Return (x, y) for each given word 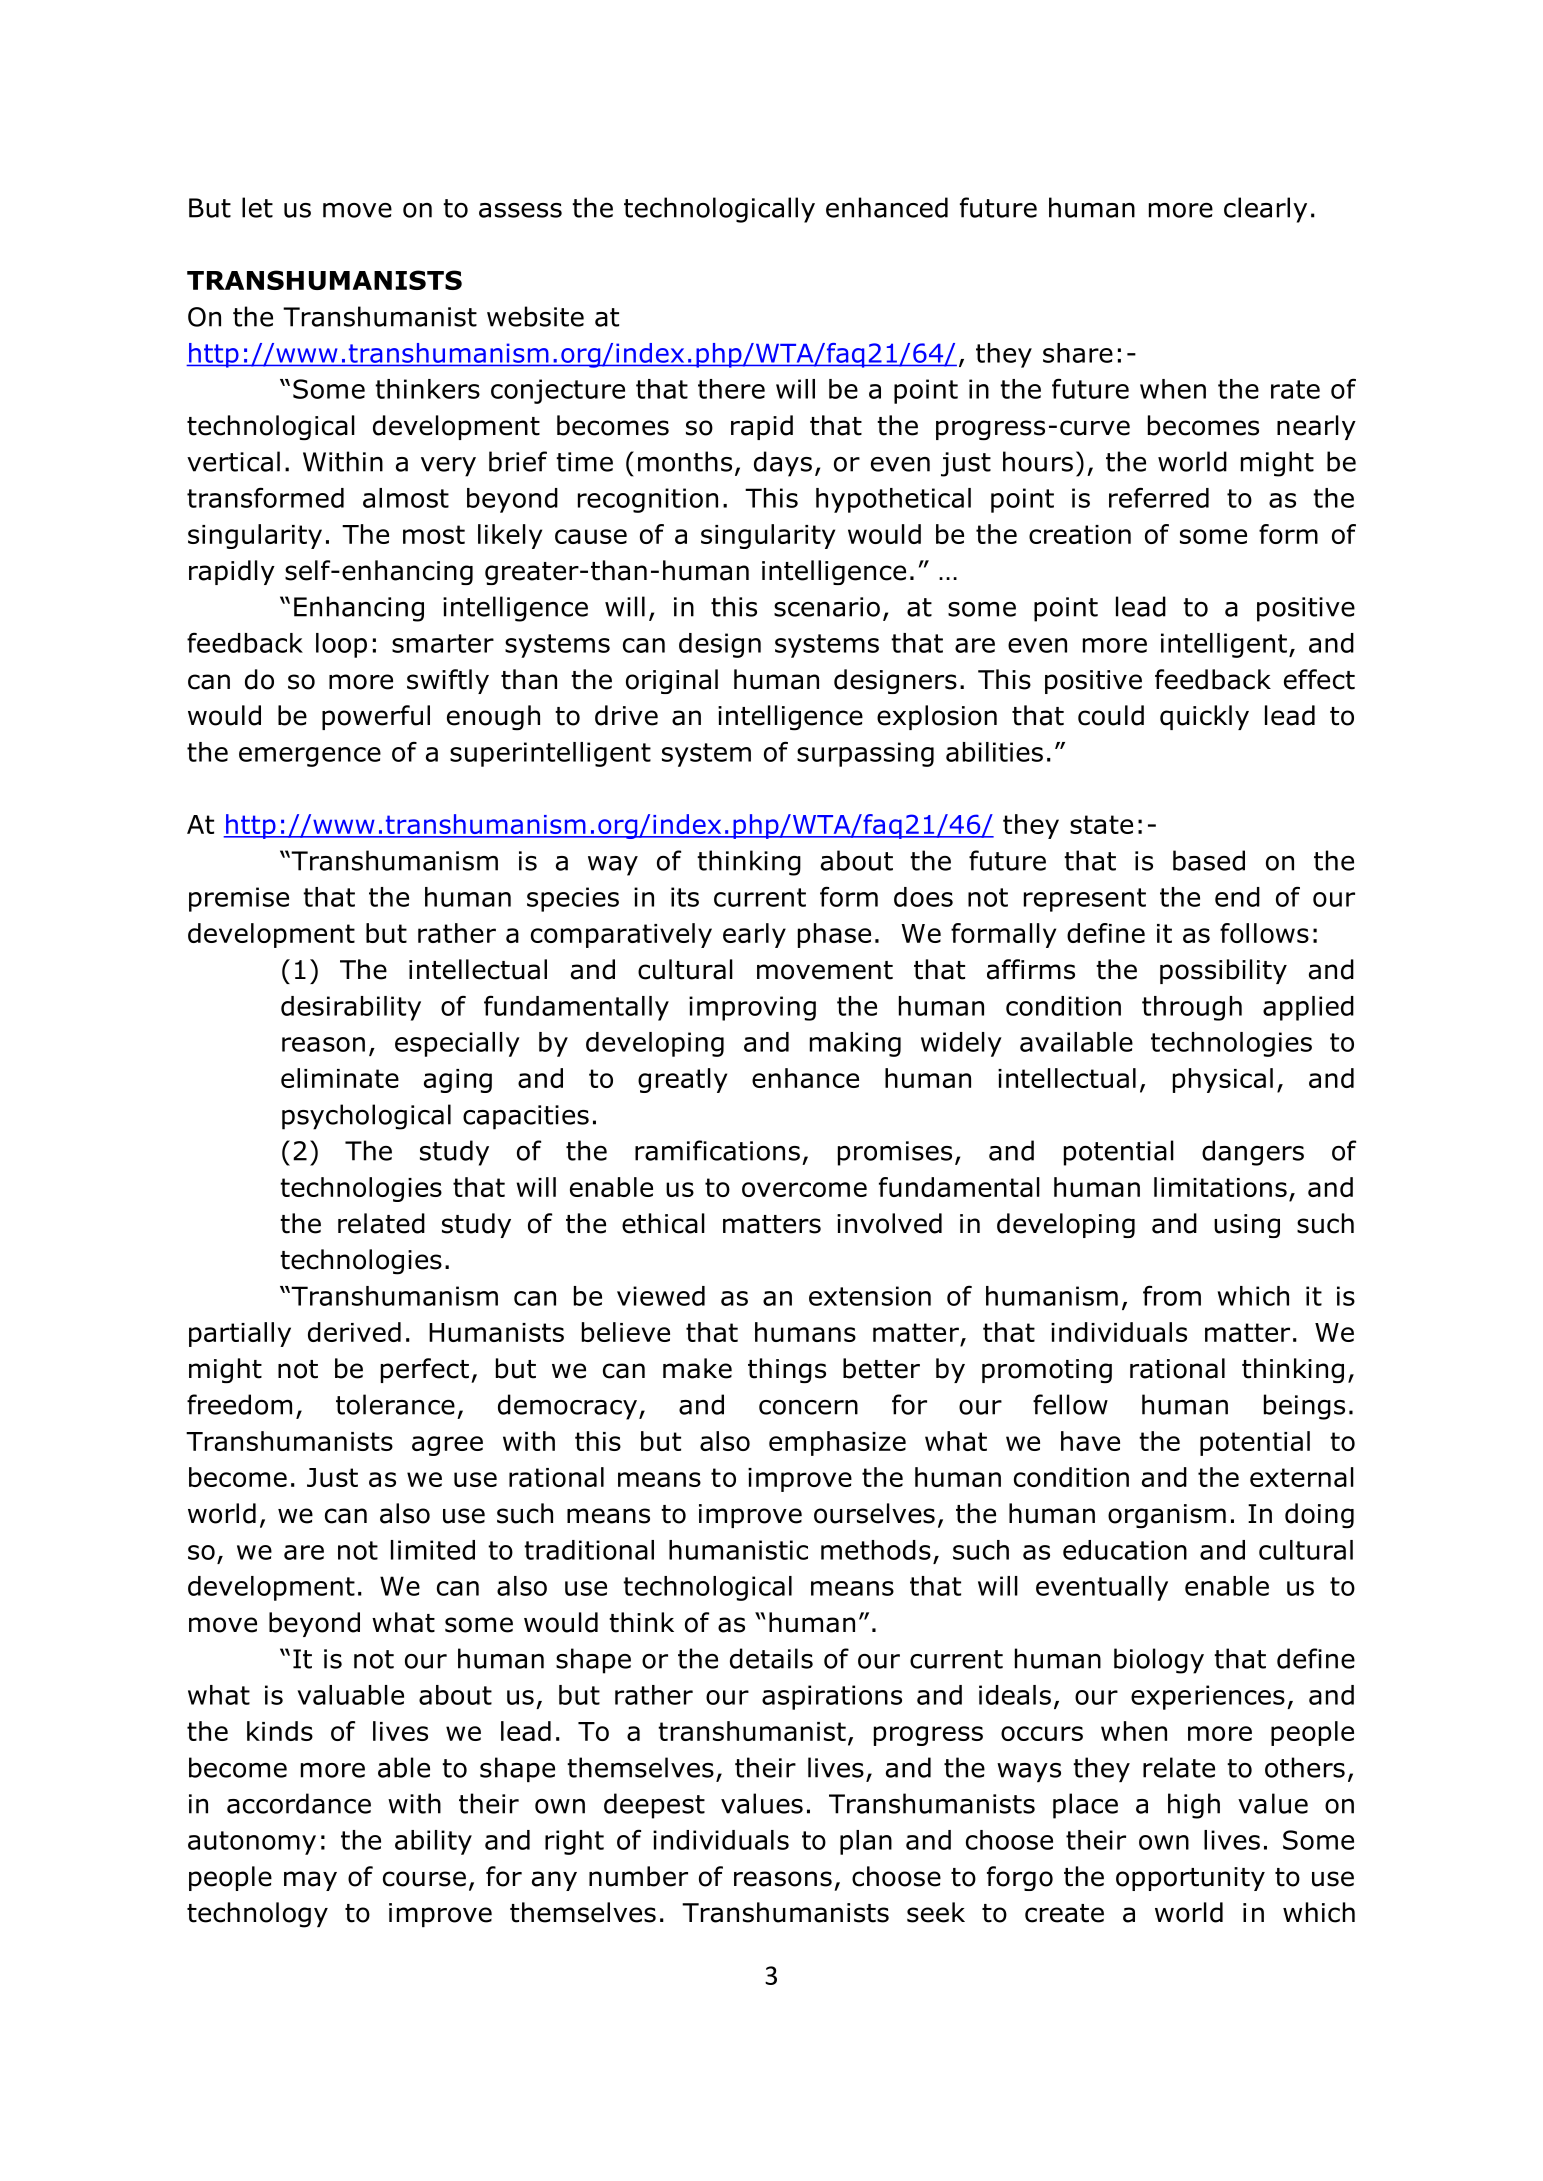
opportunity (1190, 1879)
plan (866, 1842)
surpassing (865, 754)
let (257, 207)
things (787, 1370)
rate (1295, 389)
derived (354, 1332)
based (1209, 860)
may (310, 1881)
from (1172, 1295)
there (731, 389)
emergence (310, 757)
